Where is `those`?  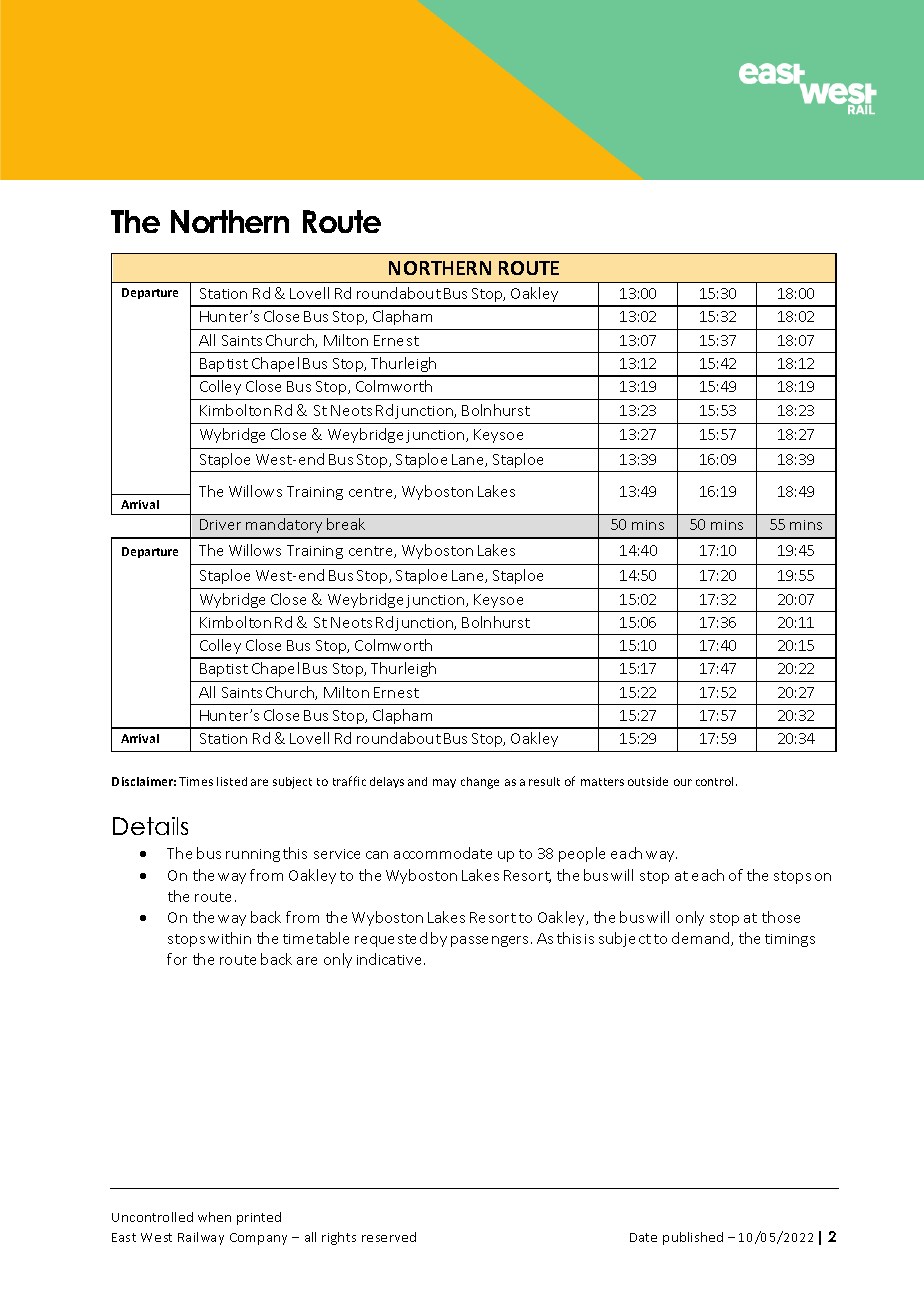
those is located at coordinates (781, 917).
